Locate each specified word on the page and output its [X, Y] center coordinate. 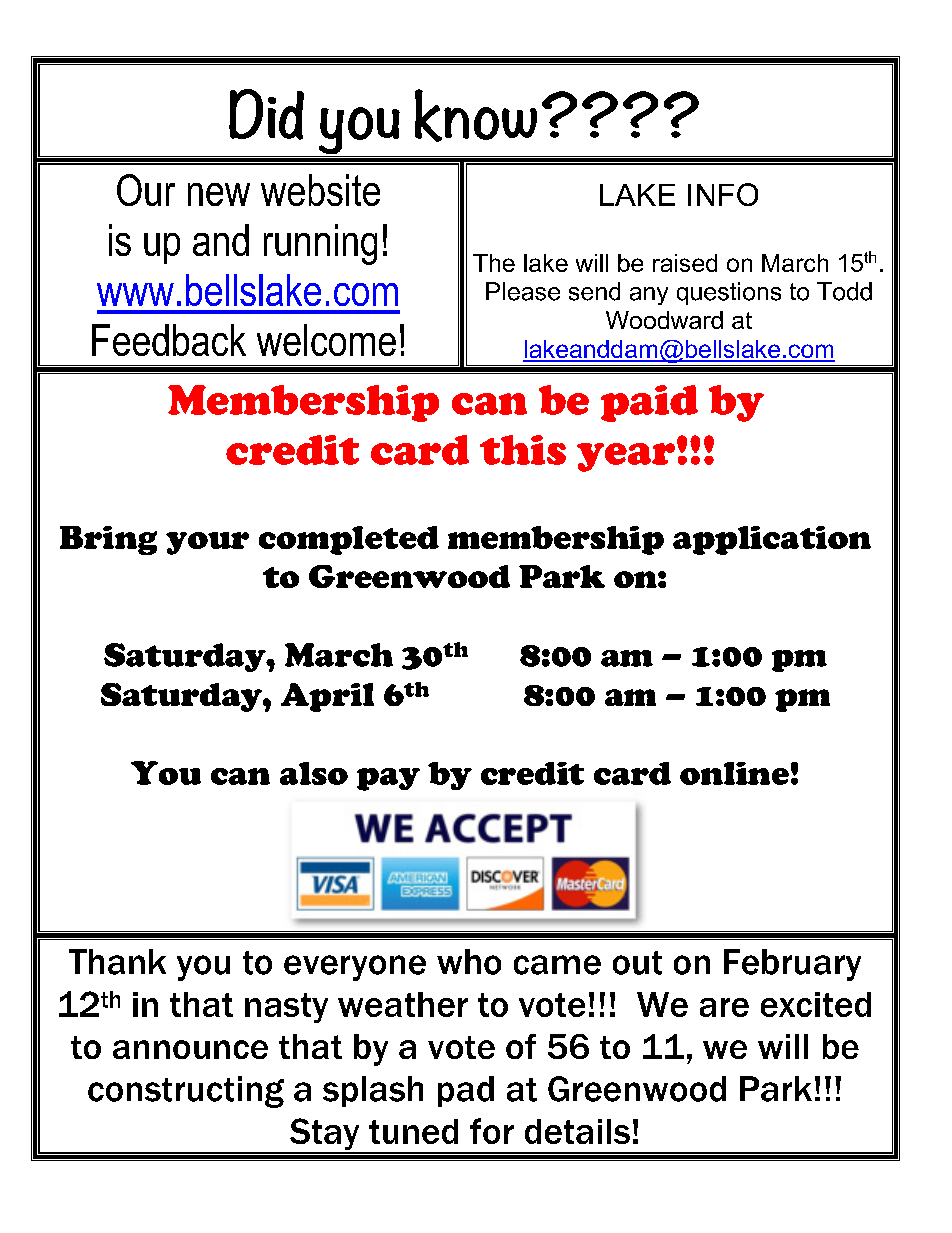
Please [523, 291]
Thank [117, 962]
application [772, 540]
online [734, 773]
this [523, 450]
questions [729, 293]
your [207, 543]
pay [388, 779]
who [469, 962]
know [476, 115]
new [219, 194]
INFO [723, 194]
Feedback [169, 340]
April [327, 697]
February [792, 965]
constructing [186, 1092]
